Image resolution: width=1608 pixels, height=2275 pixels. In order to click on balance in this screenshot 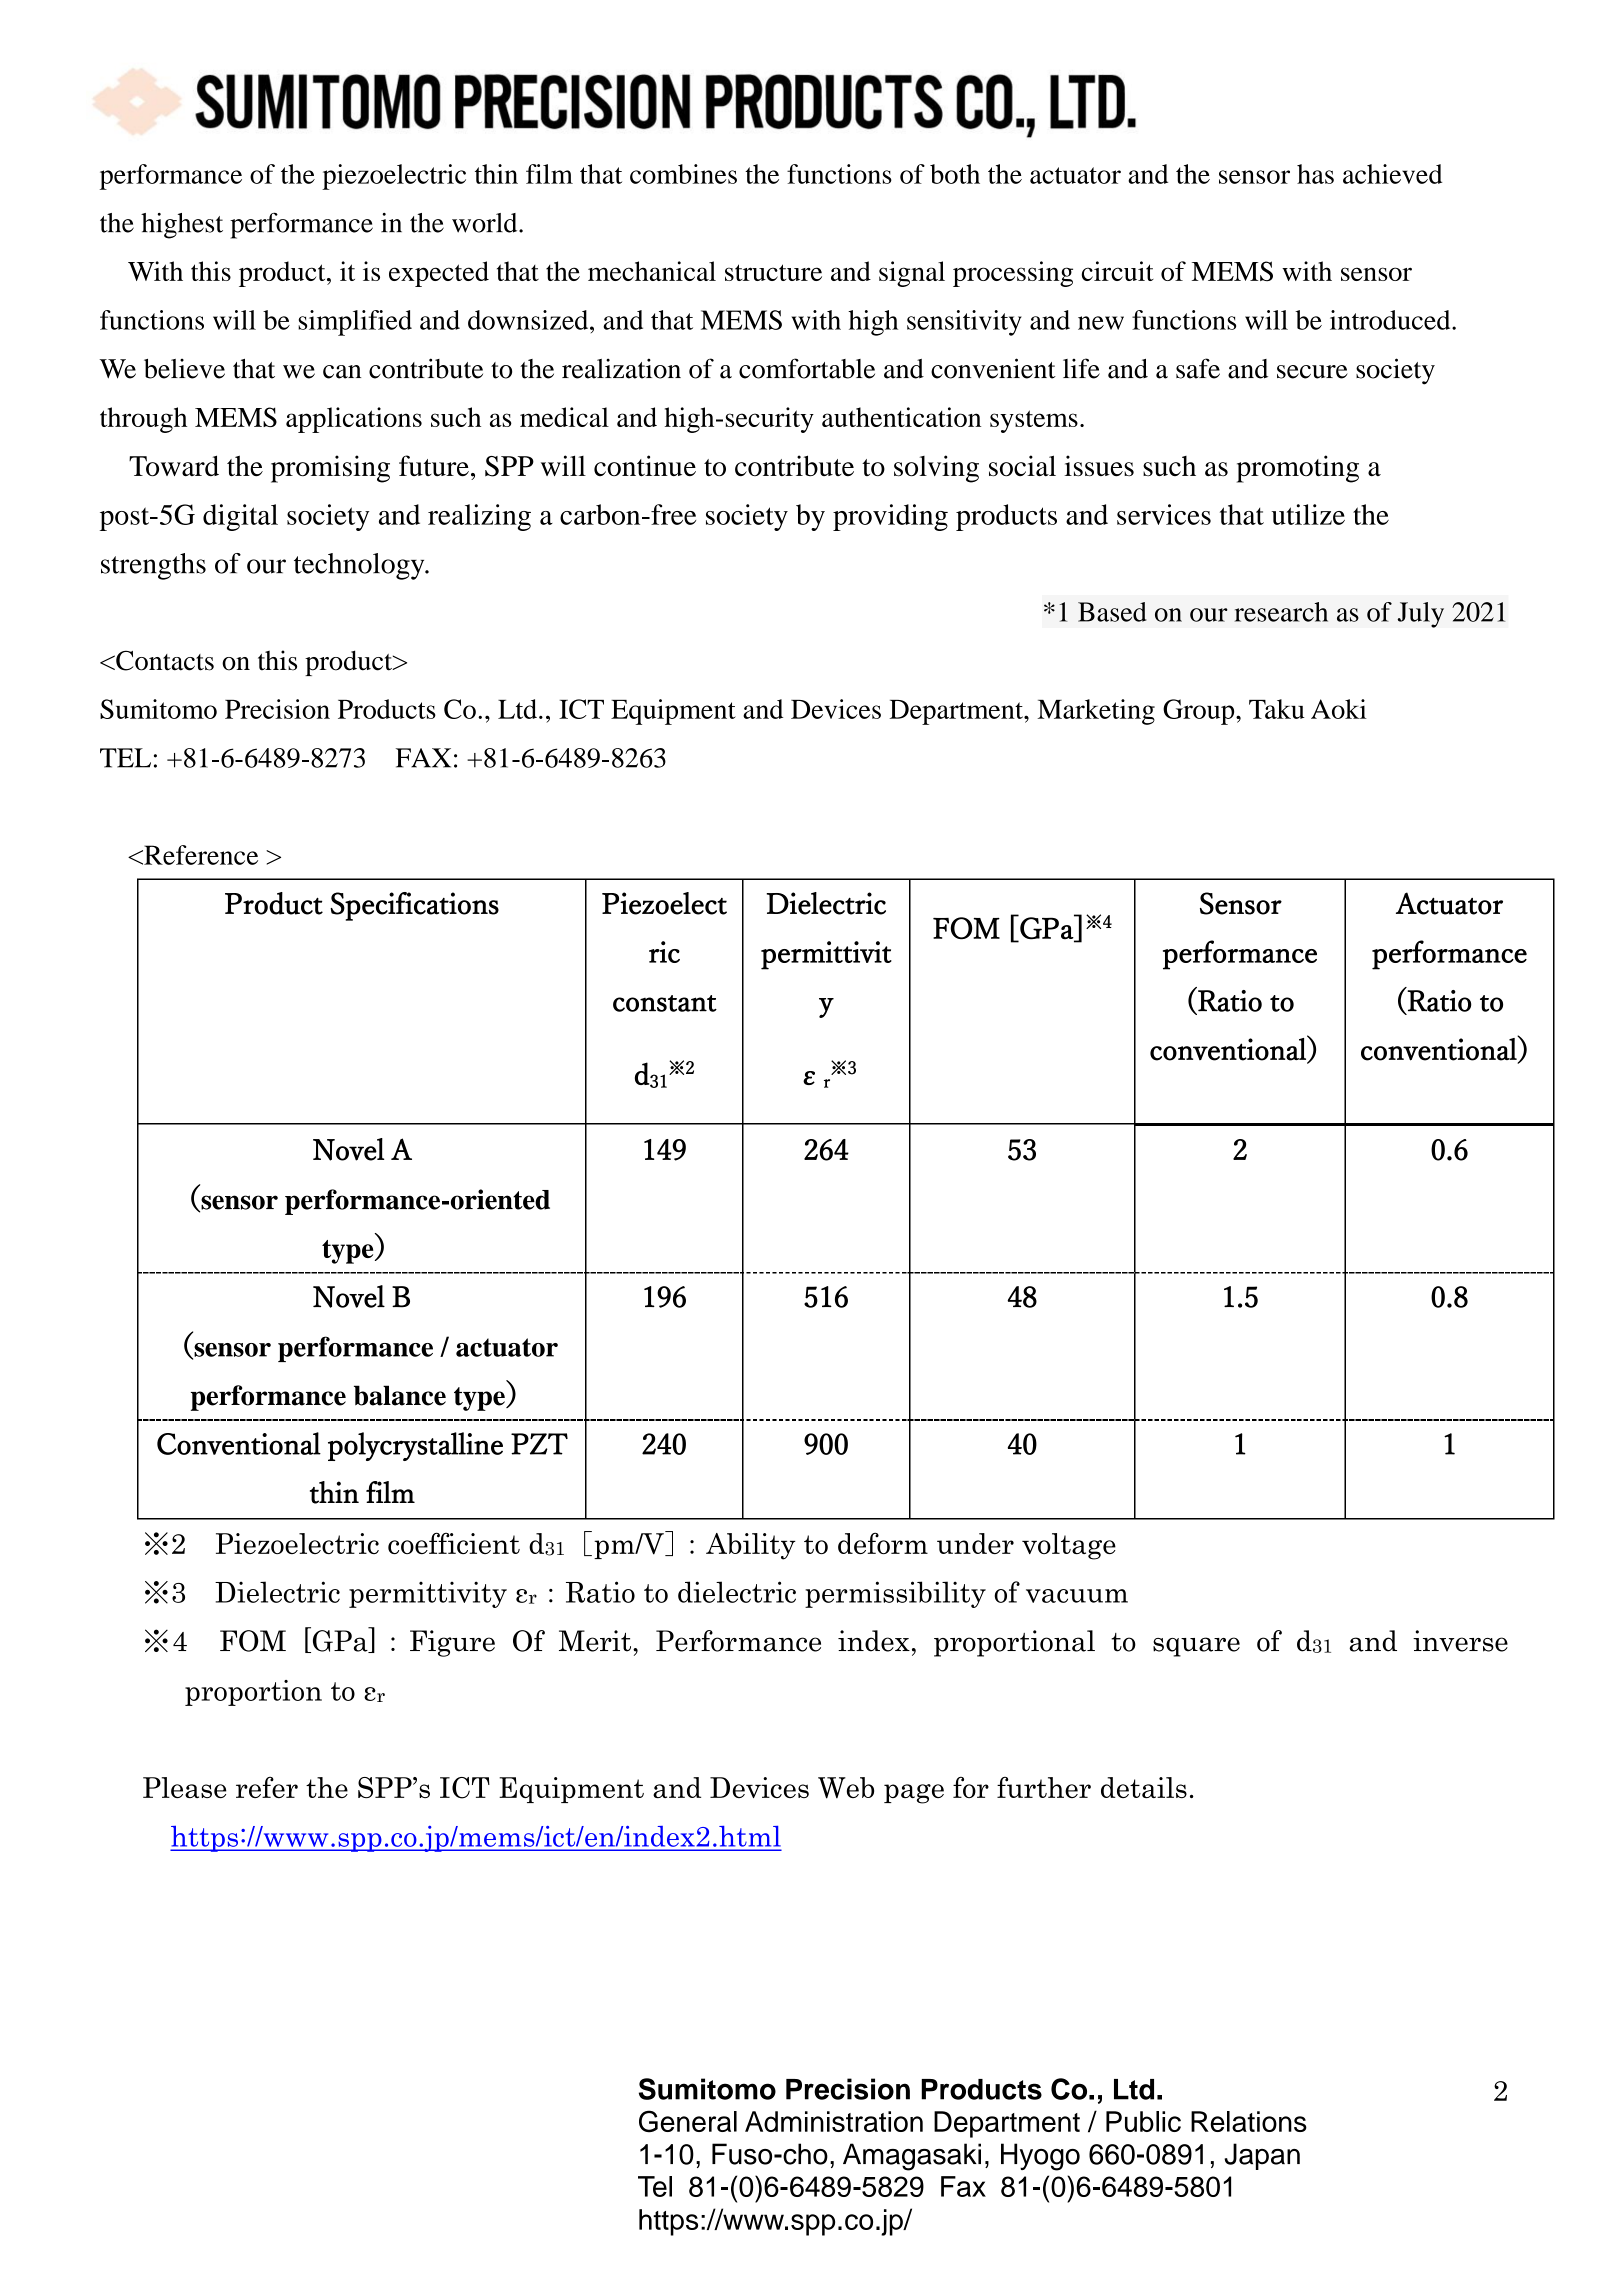, I will do `click(400, 1395)`.
